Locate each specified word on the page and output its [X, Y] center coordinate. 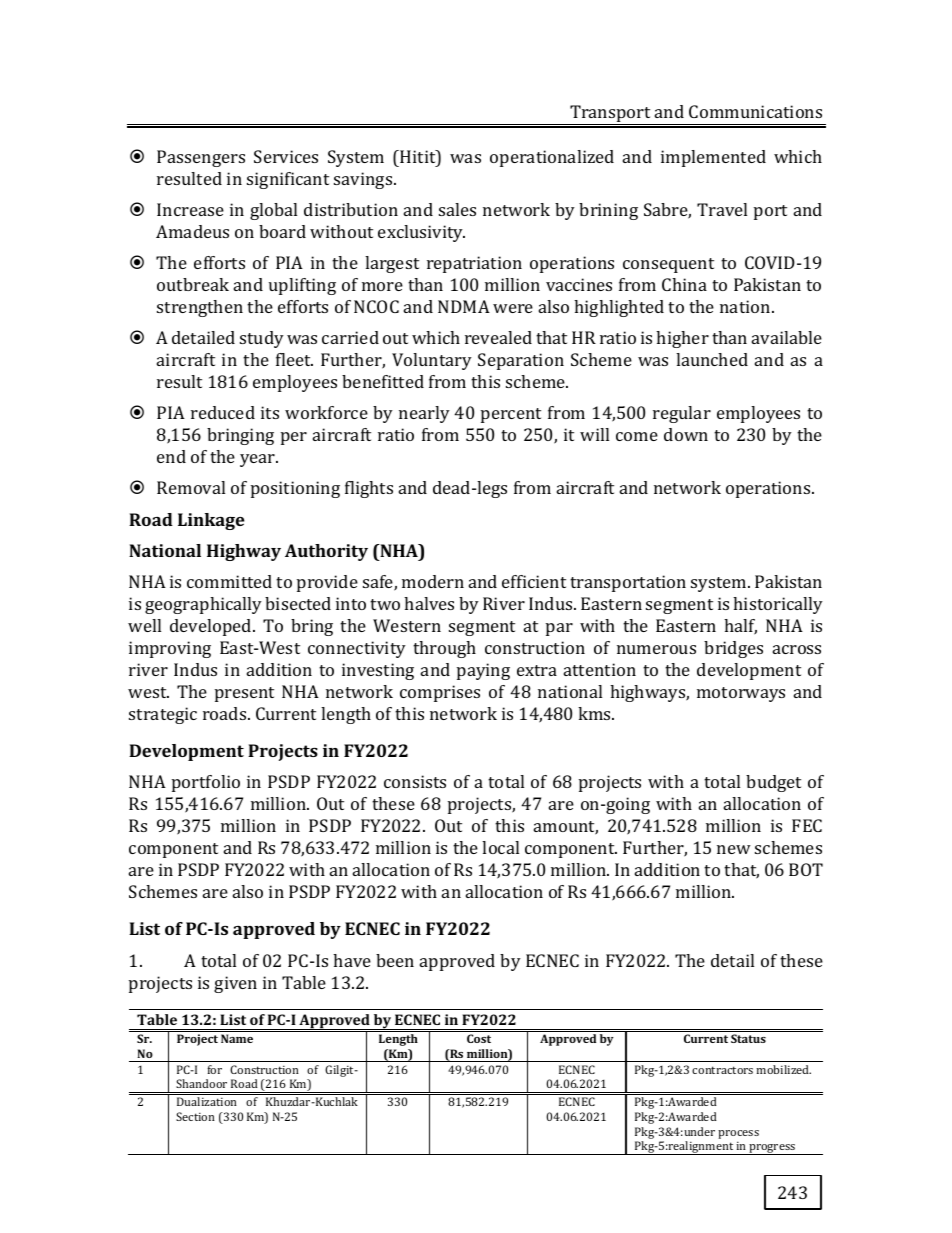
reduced [223, 412]
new [734, 849]
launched [712, 359]
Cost [479, 1038]
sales [457, 209]
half [740, 627]
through [444, 649]
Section [195, 1116]
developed [212, 627]
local [500, 847]
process [738, 1134]
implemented [713, 158]
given [235, 984]
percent [511, 415]
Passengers [201, 158]
